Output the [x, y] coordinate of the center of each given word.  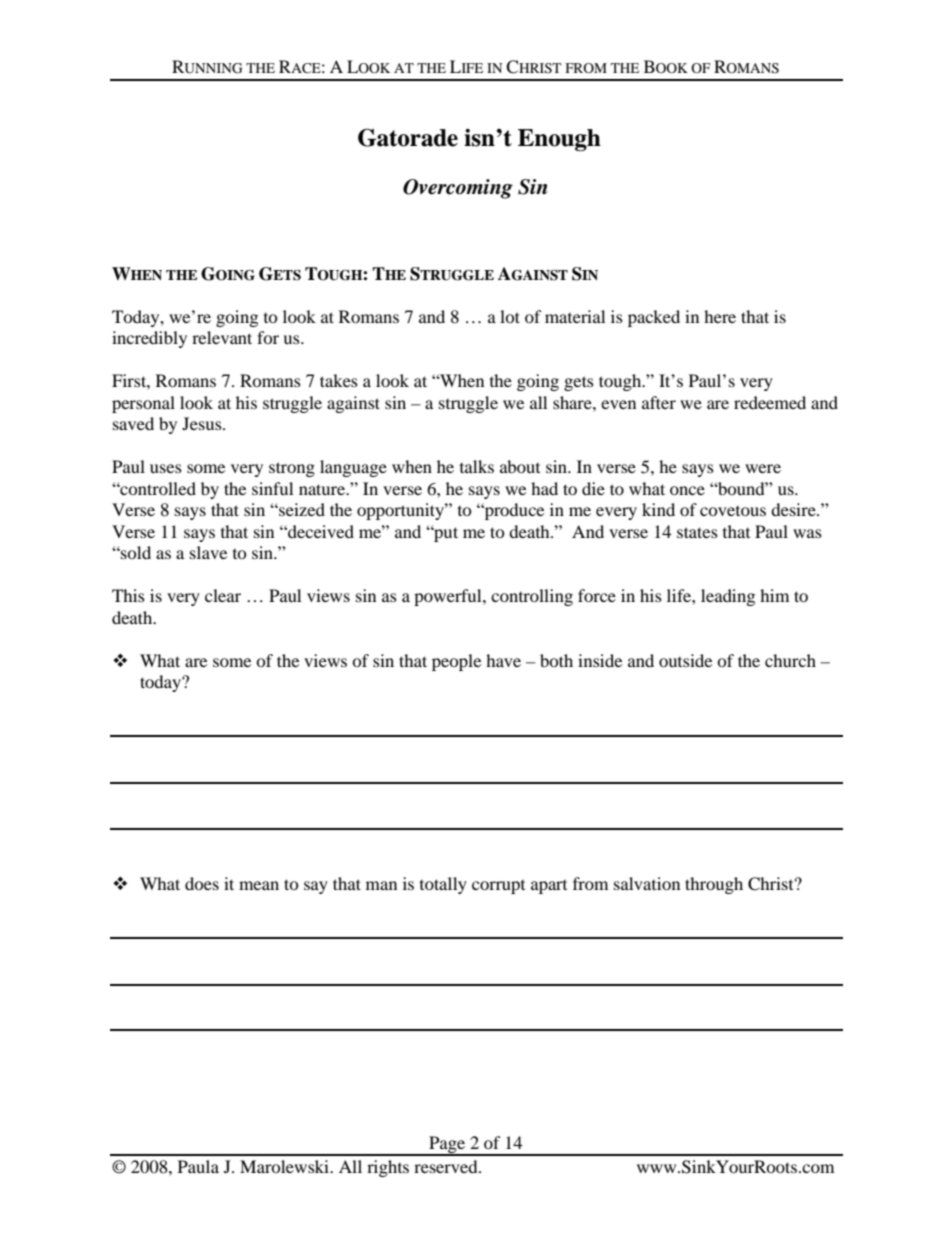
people [456, 662]
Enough [559, 140]
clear [223, 595]
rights [388, 1168]
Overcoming [458, 189]
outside [685, 660]
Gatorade [408, 137]
